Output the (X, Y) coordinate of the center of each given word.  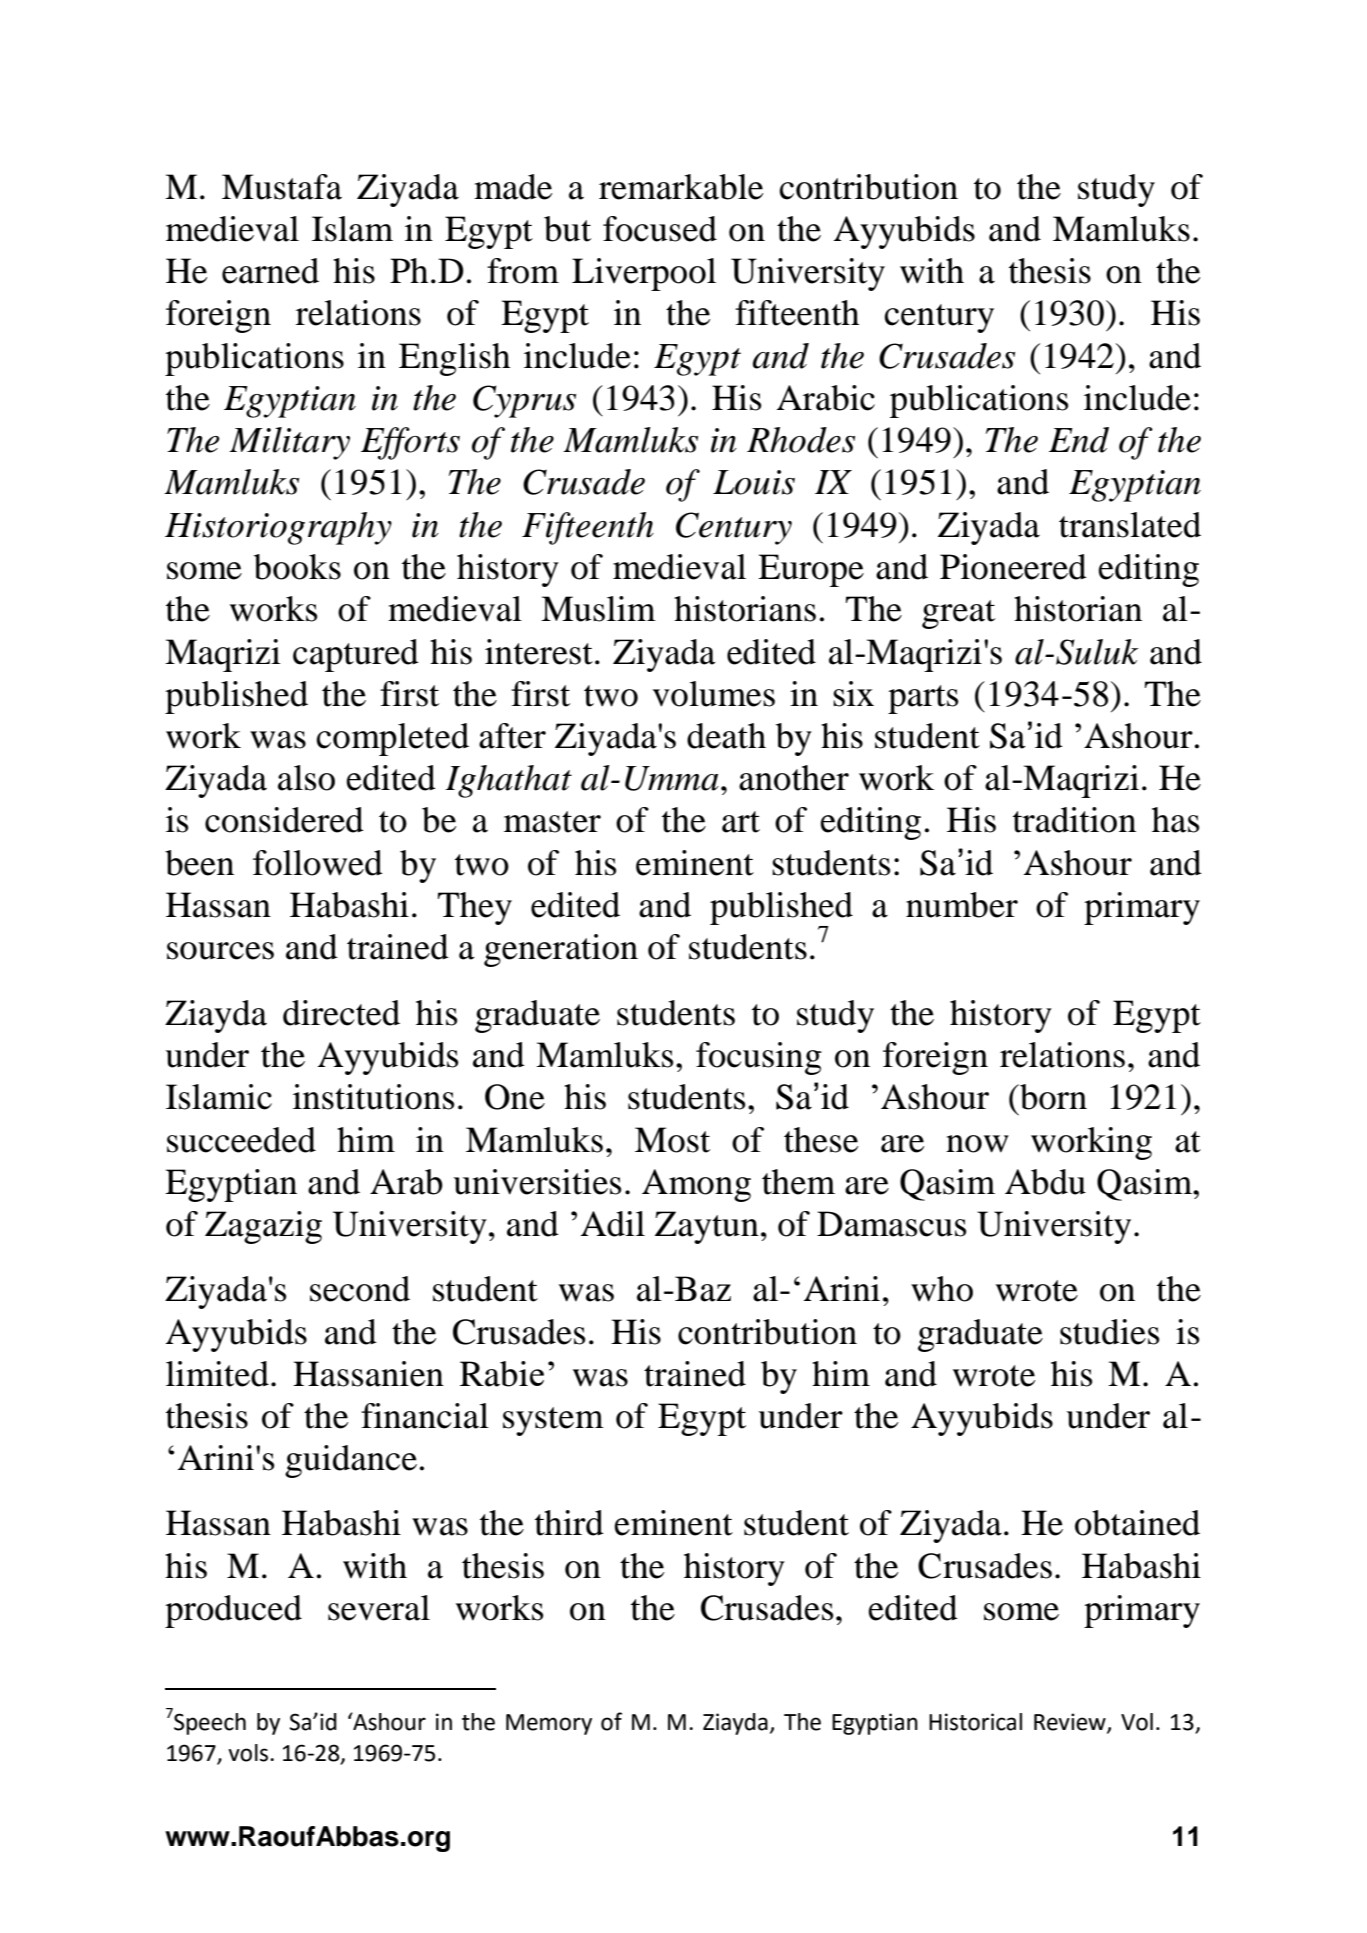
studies (1109, 1332)
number (962, 905)
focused (660, 229)
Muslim (598, 609)
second (360, 1289)
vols (249, 1753)
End (1079, 440)
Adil (613, 1224)
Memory (549, 1724)
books (297, 567)
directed (341, 1013)
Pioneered (1013, 567)
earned (270, 271)
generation (561, 950)
